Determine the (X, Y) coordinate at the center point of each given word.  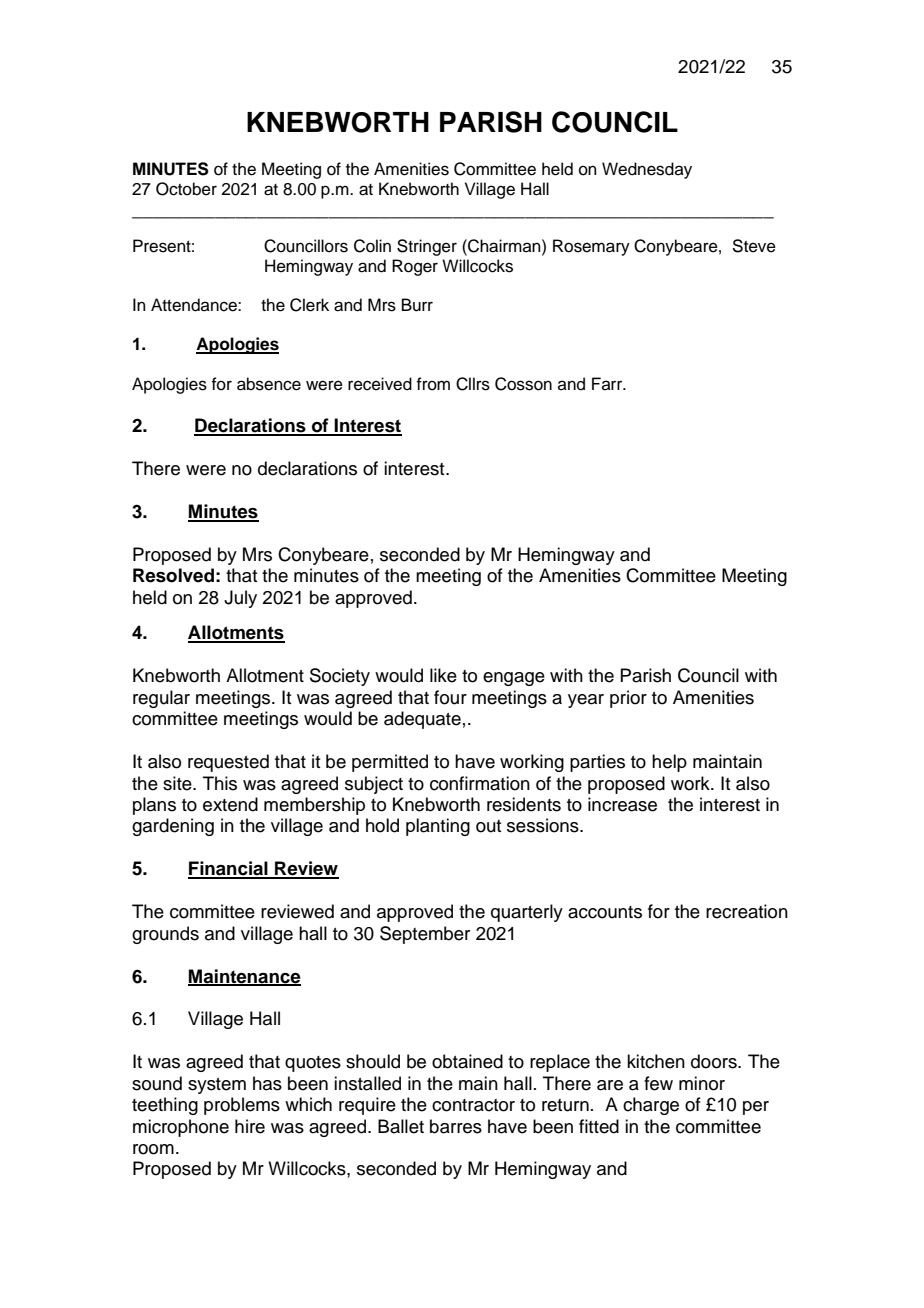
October (186, 189)
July (240, 599)
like (443, 675)
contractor (473, 1105)
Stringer (427, 247)
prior (628, 699)
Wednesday (647, 170)
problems (242, 1106)
